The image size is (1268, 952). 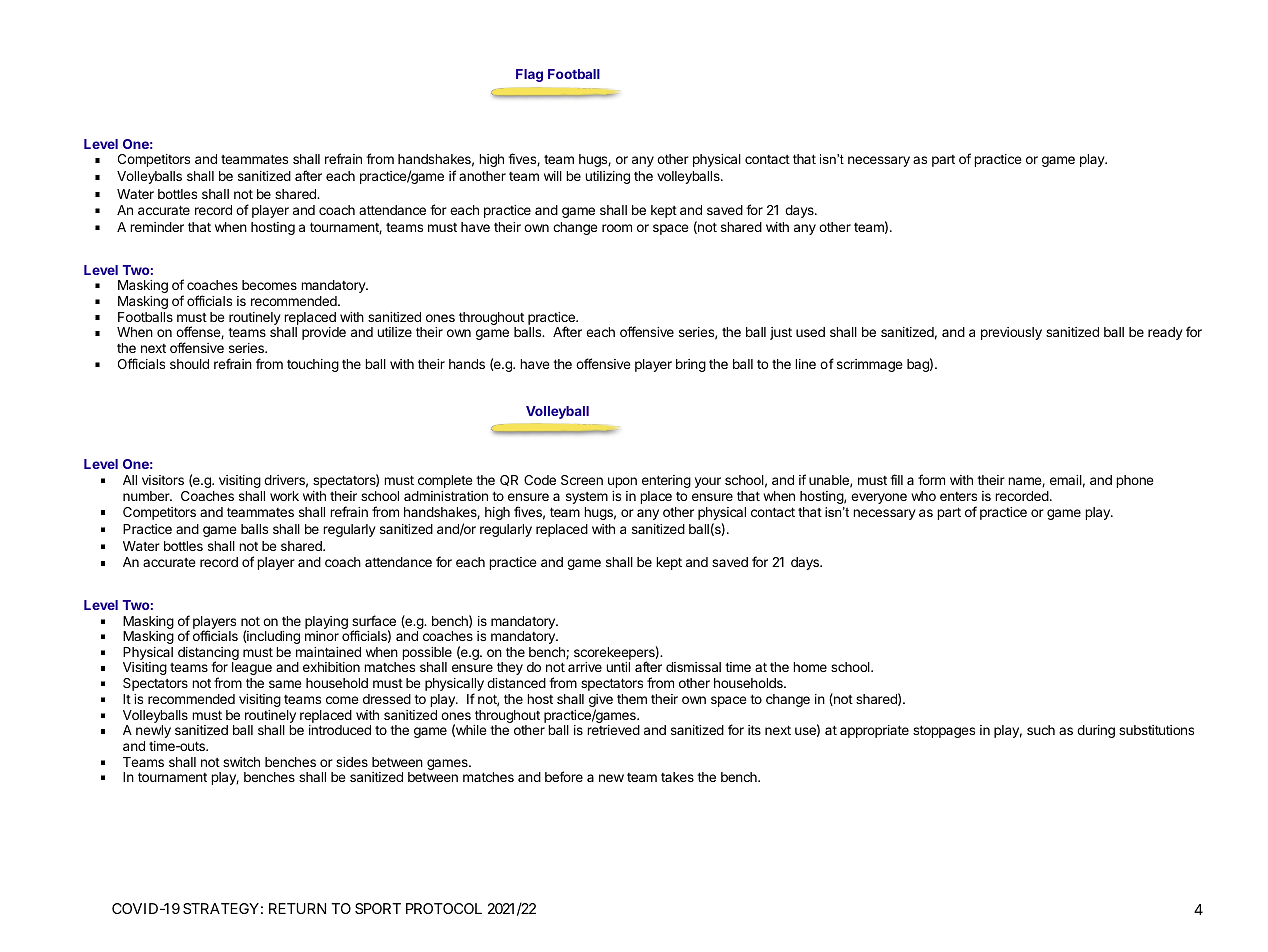 I want to click on minor, so click(x=322, y=636).
